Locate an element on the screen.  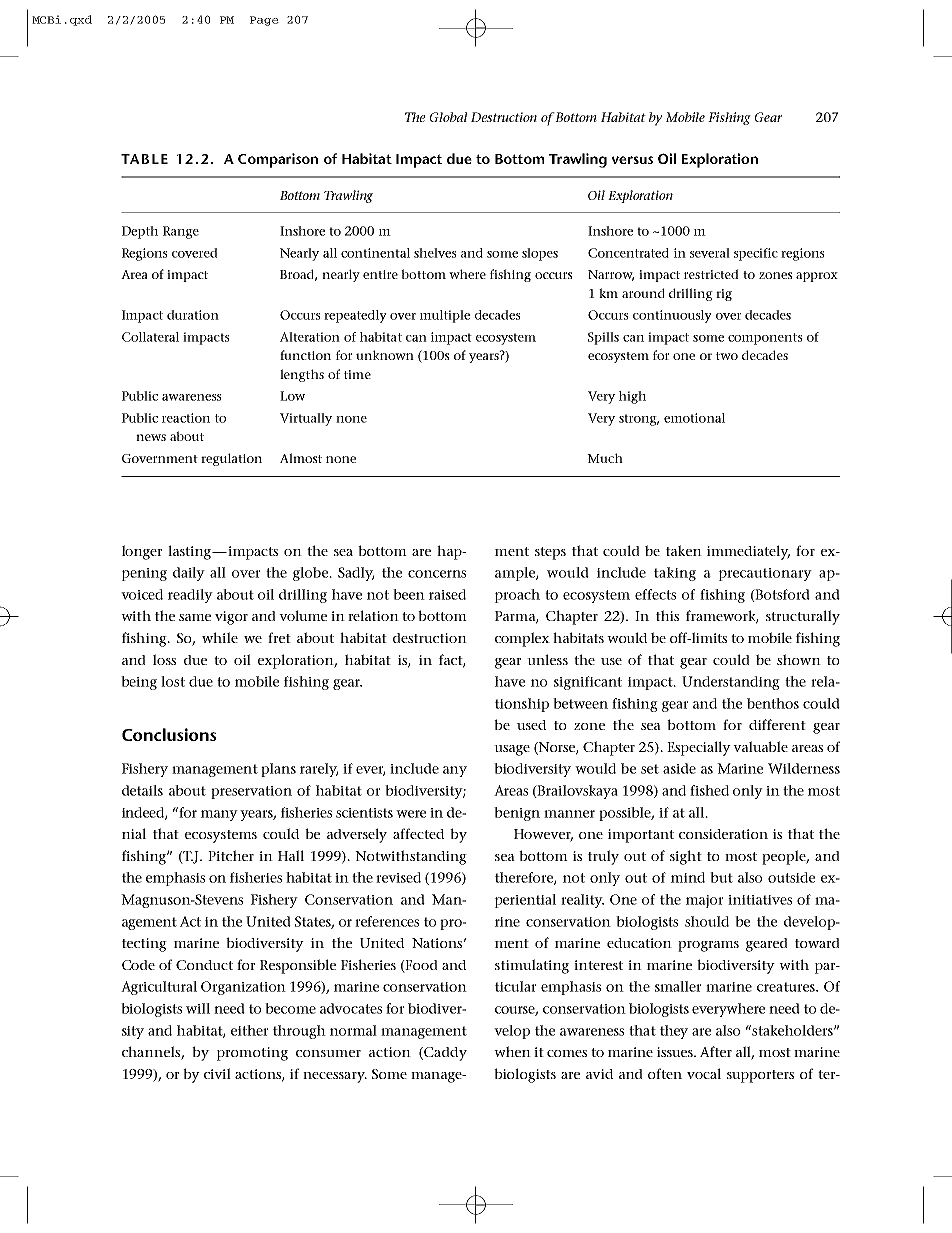
benthos is located at coordinates (773, 703).
